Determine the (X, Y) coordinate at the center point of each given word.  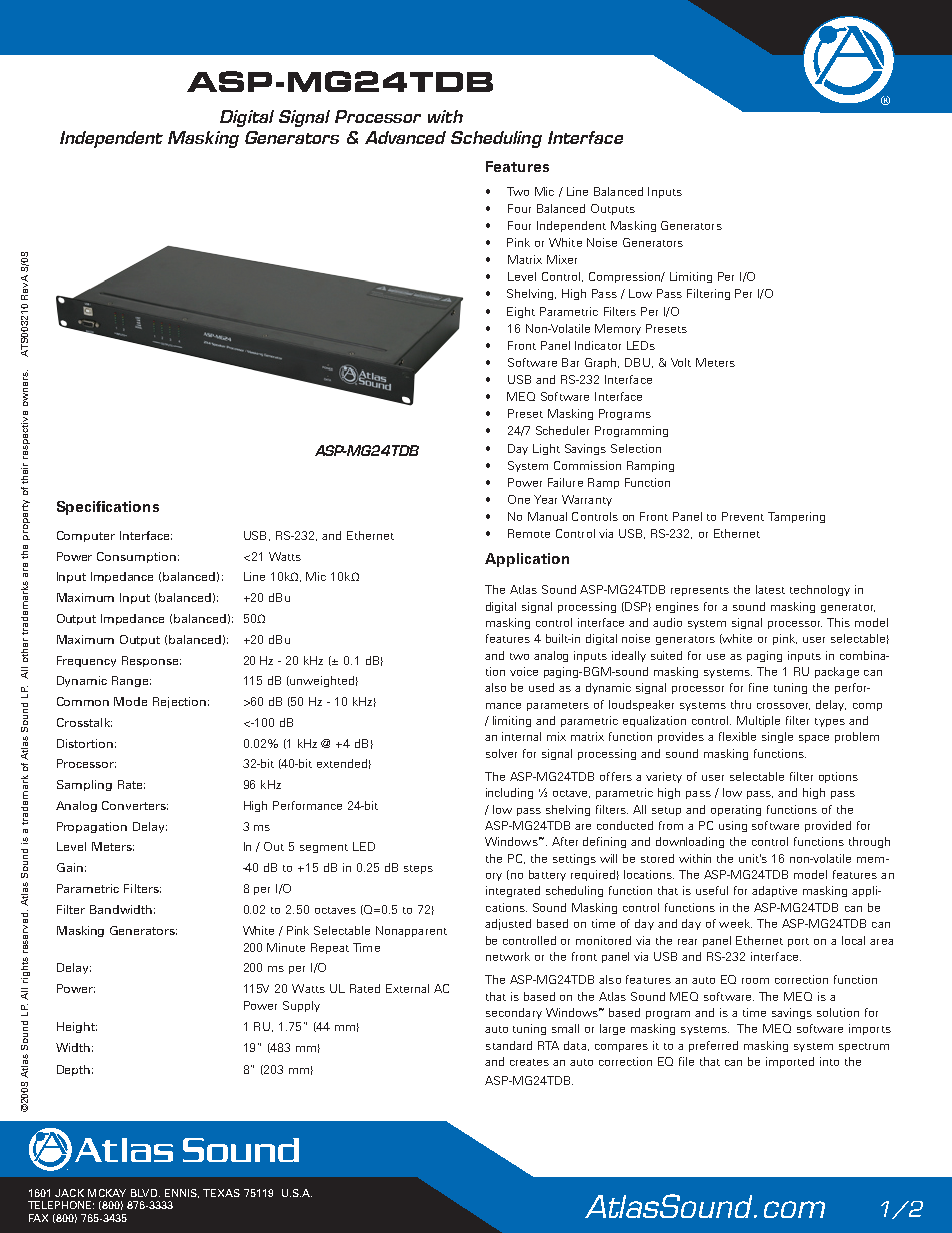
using (733, 826)
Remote (529, 533)
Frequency (86, 661)
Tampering (796, 517)
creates (529, 1062)
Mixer (562, 259)
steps (418, 869)
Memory (618, 329)
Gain (70, 867)
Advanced (405, 137)
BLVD (145, 1193)
